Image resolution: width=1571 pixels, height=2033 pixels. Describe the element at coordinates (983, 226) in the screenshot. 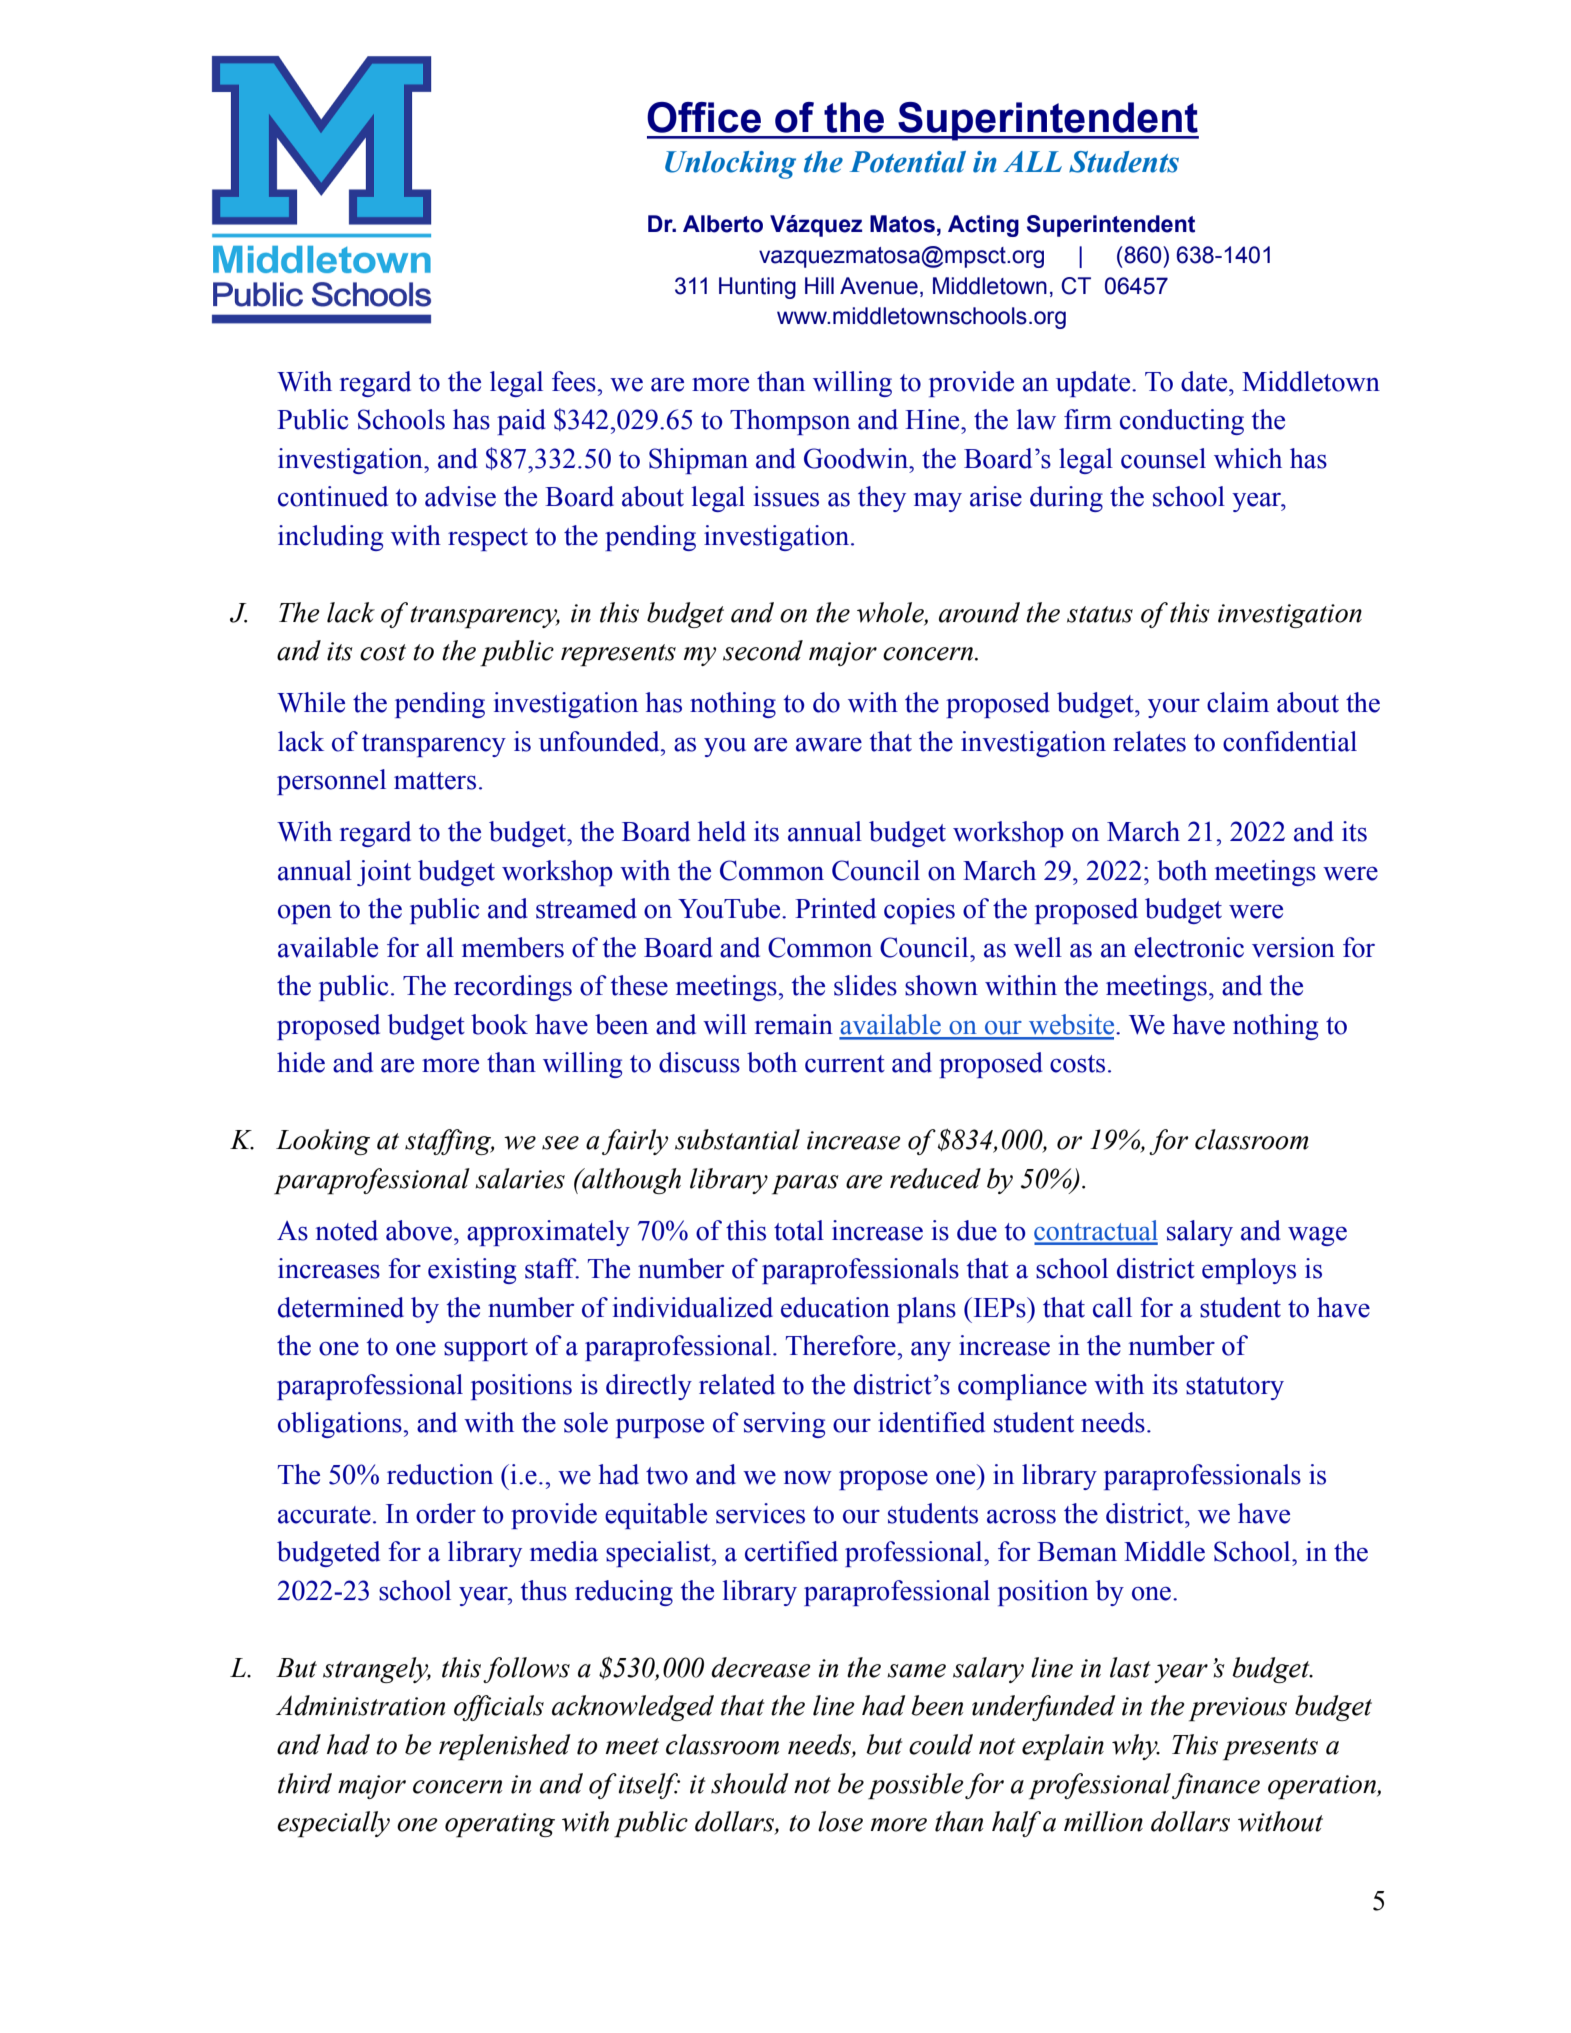

I see `Acting` at that location.
